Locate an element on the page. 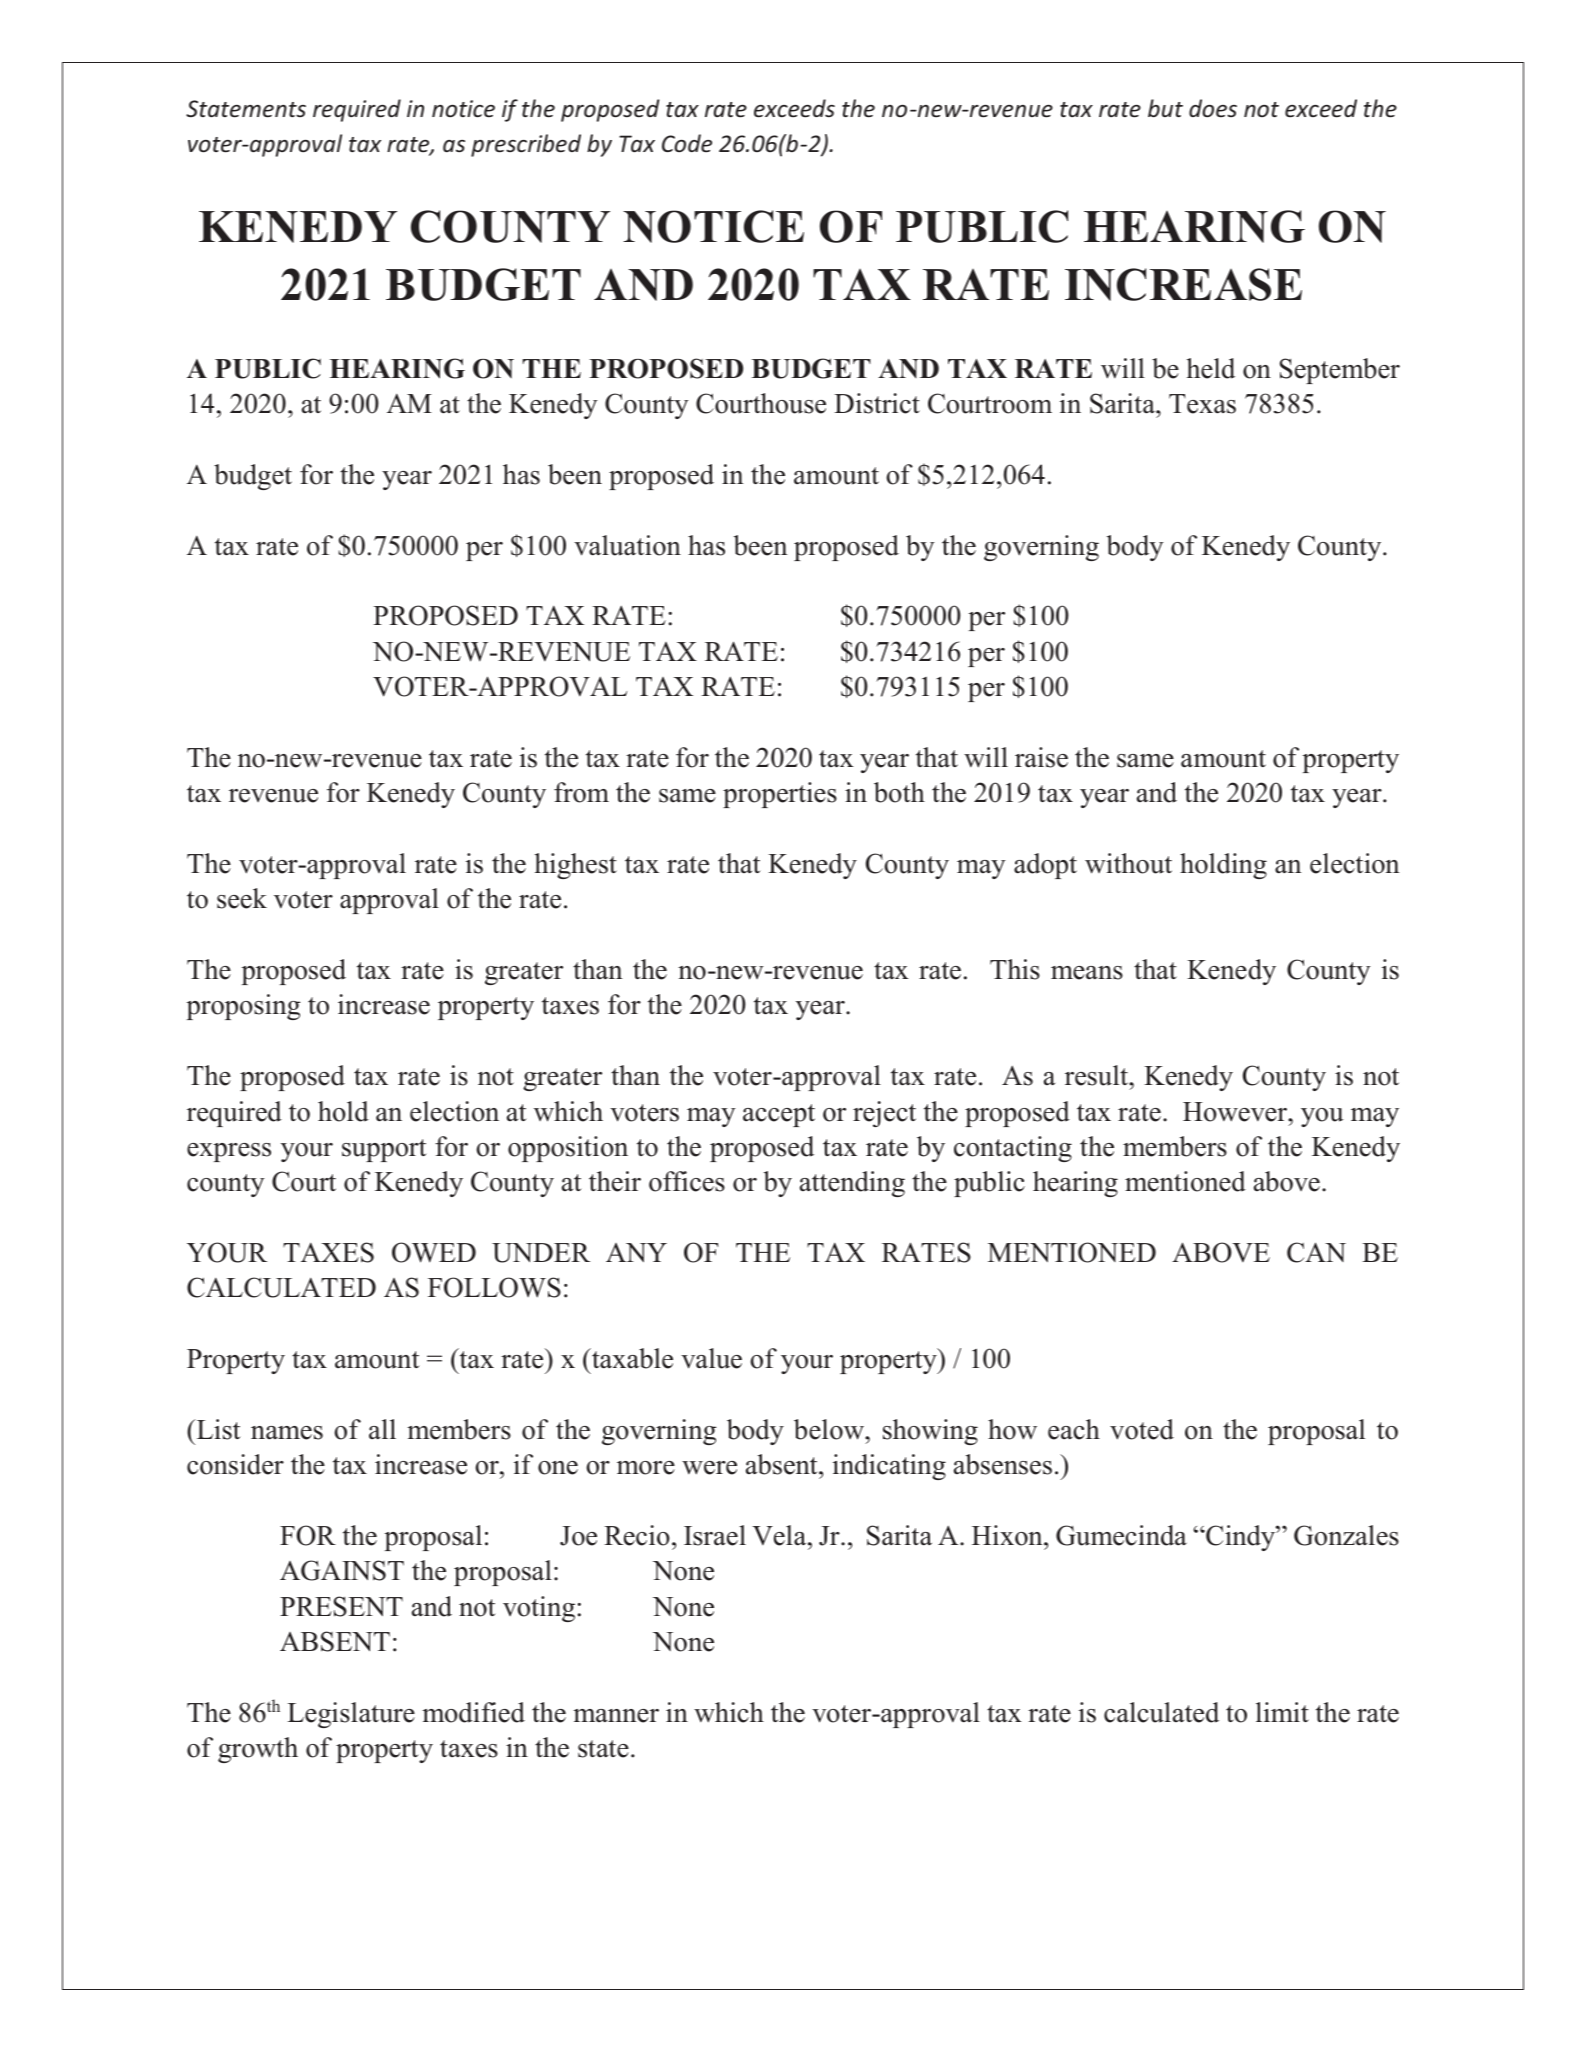 The image size is (1586, 2052). seek is located at coordinates (242, 898).
